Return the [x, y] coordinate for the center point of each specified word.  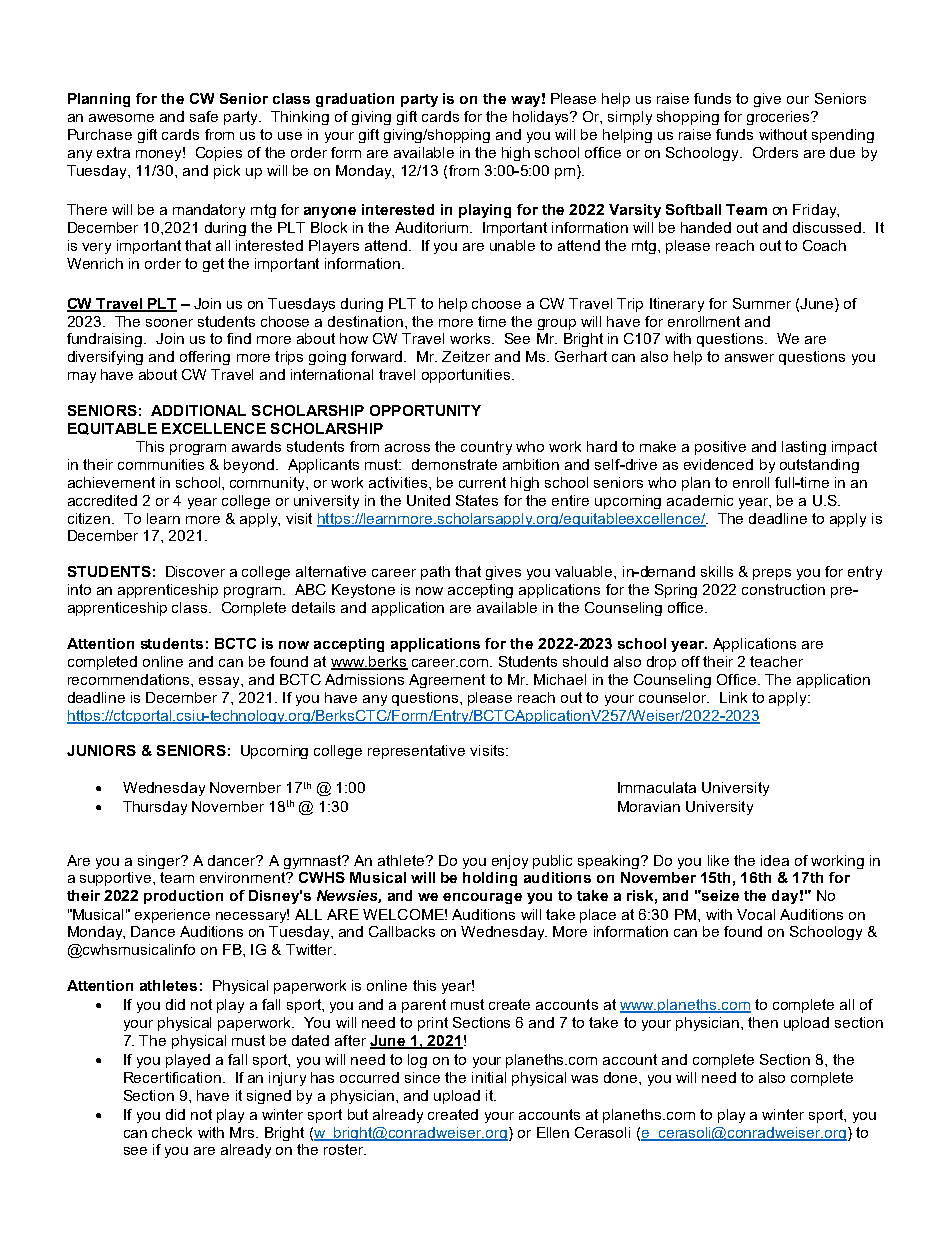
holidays [542, 118]
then [763, 1022]
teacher [776, 661]
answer [749, 358]
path [435, 573]
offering [205, 358]
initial [489, 1077]
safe [204, 116]
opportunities [466, 376]
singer [160, 862]
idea [775, 860]
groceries [780, 118]
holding [490, 879]
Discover [195, 571]
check [172, 1132]
